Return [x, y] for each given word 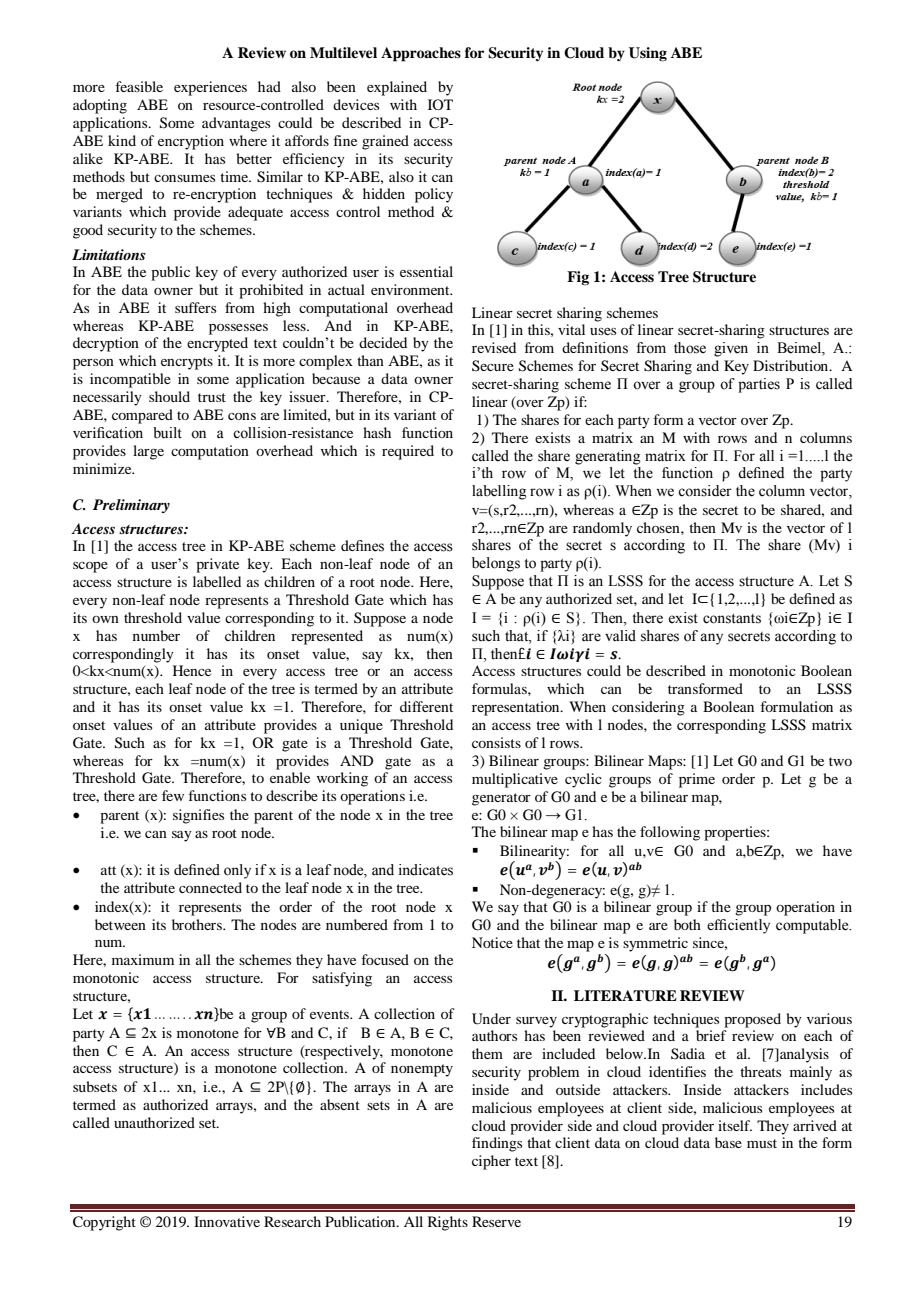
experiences [210, 88]
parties [759, 385]
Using [648, 54]
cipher [491, 1162]
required [408, 452]
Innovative [227, 1221]
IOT [440, 104]
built [167, 433]
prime [697, 780]
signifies [198, 816]
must [762, 1143]
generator [501, 799]
